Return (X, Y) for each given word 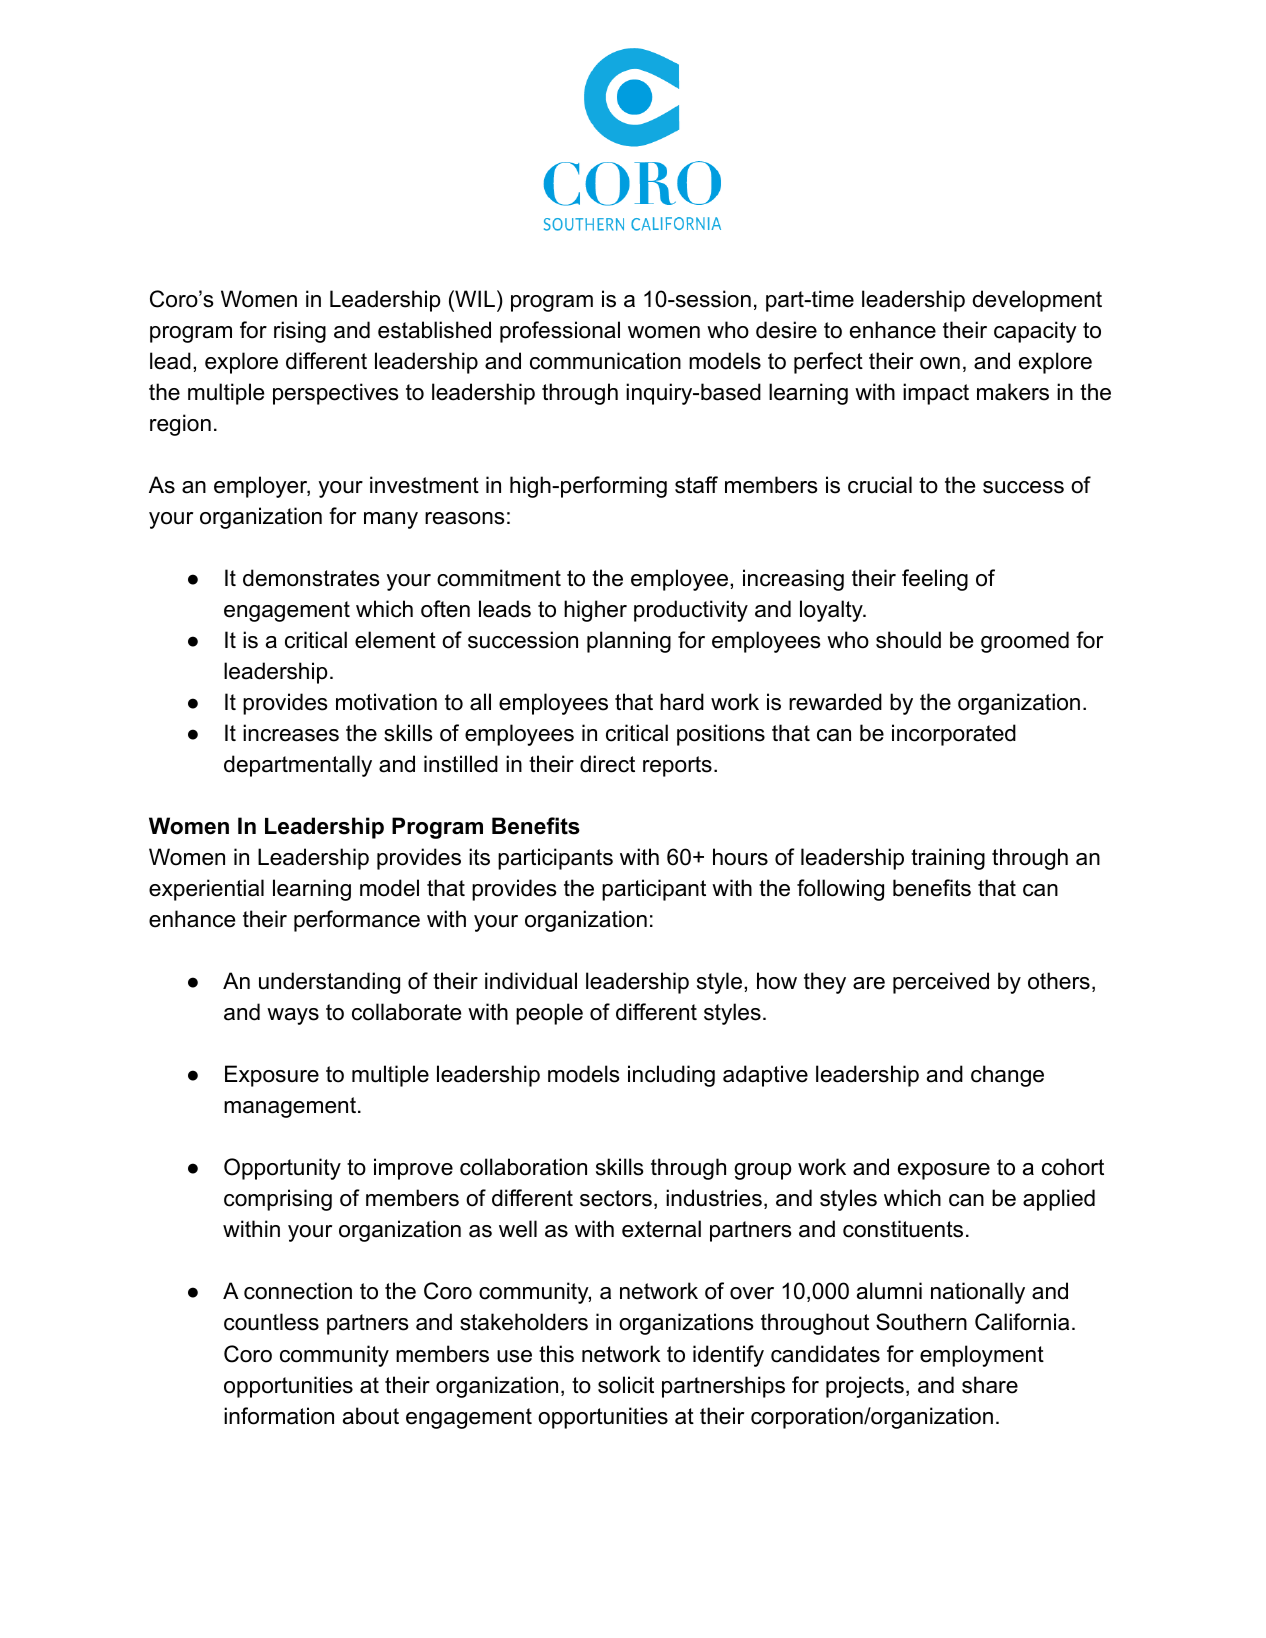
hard (682, 702)
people (549, 1014)
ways (293, 1016)
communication (605, 361)
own (940, 363)
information (279, 1416)
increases (291, 733)
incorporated (954, 735)
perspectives (336, 394)
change (1007, 1076)
